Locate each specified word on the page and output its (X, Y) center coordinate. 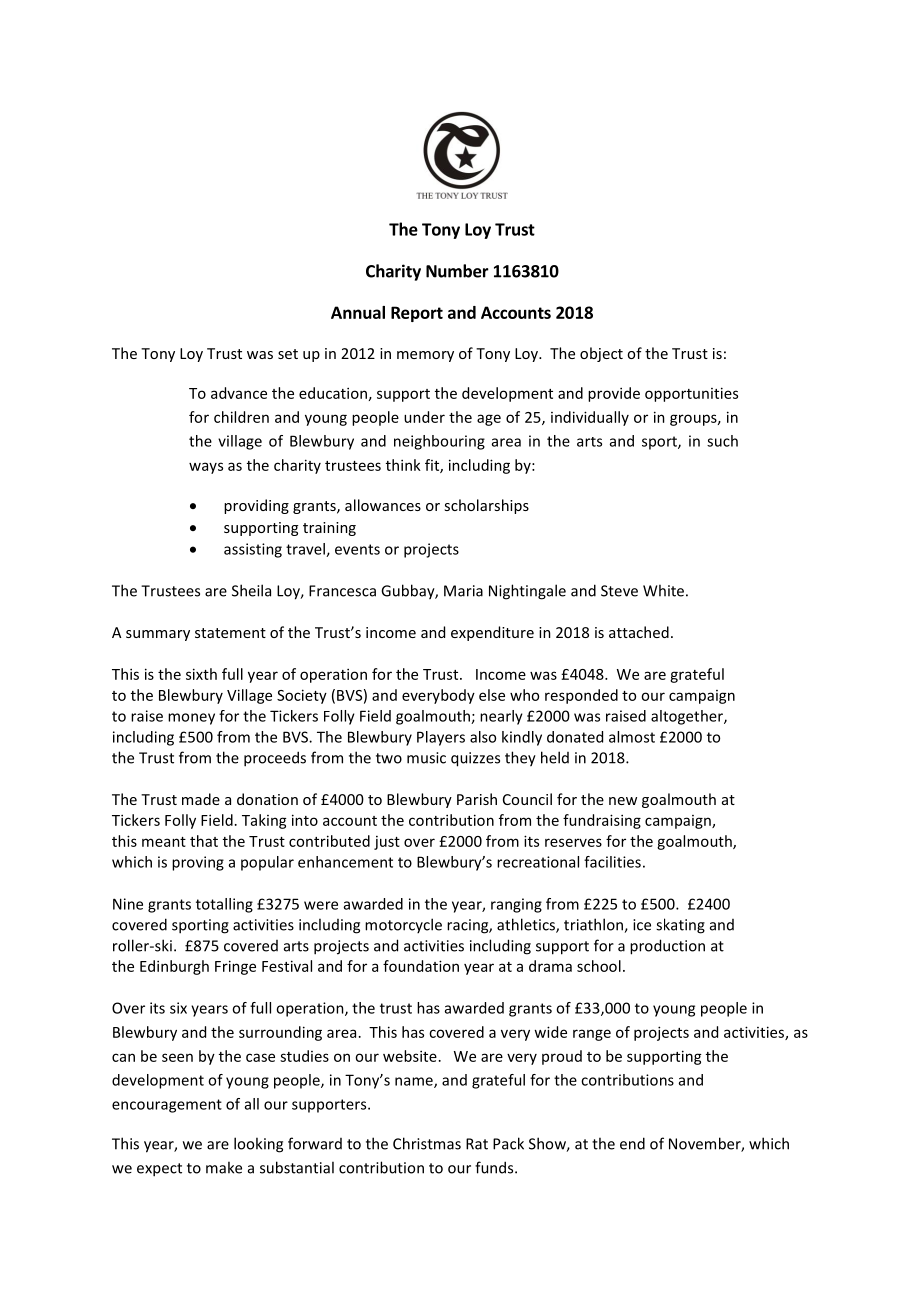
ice (642, 925)
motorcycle (403, 925)
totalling (224, 905)
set (288, 354)
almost (632, 737)
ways (206, 468)
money (191, 719)
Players (441, 738)
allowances (383, 505)
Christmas (427, 1143)
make (224, 1167)
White (663, 590)
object (601, 354)
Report (417, 314)
